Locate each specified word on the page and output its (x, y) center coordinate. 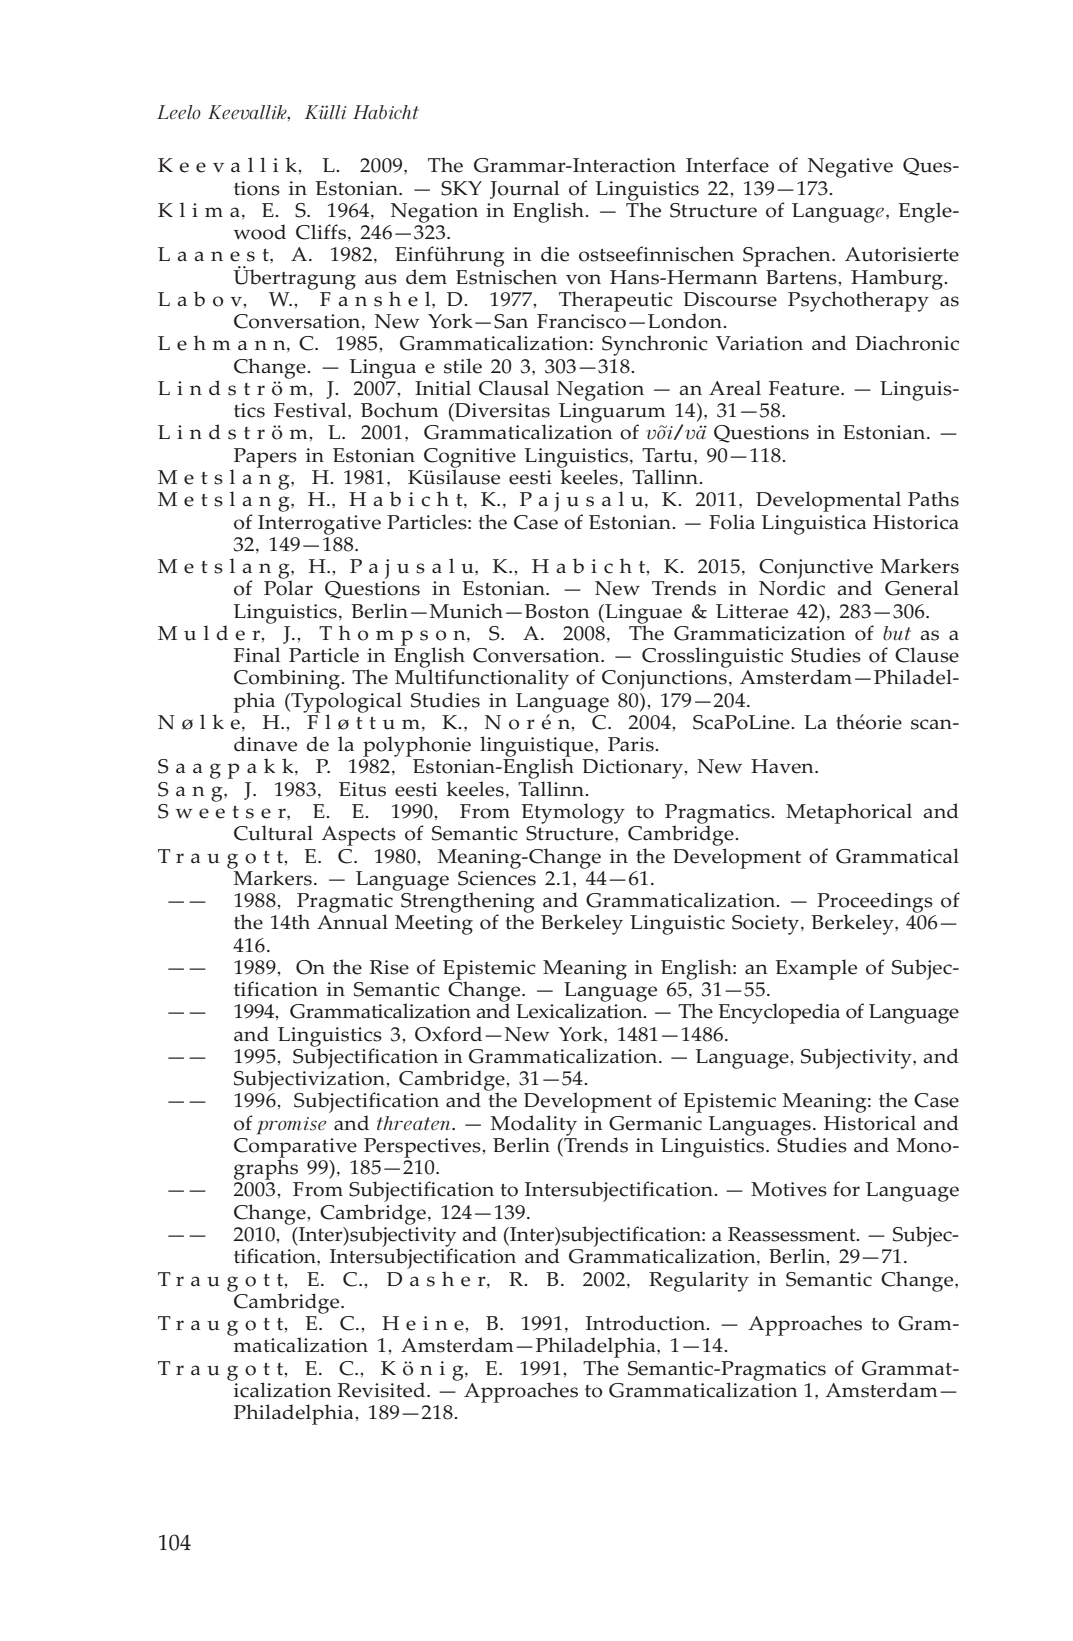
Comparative (295, 1149)
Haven (783, 766)
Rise (389, 967)
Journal (524, 189)
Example (816, 969)
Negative (850, 168)
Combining (288, 679)
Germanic (655, 1123)
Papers (264, 459)
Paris (632, 744)
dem (426, 277)
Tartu (668, 455)
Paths (933, 499)
